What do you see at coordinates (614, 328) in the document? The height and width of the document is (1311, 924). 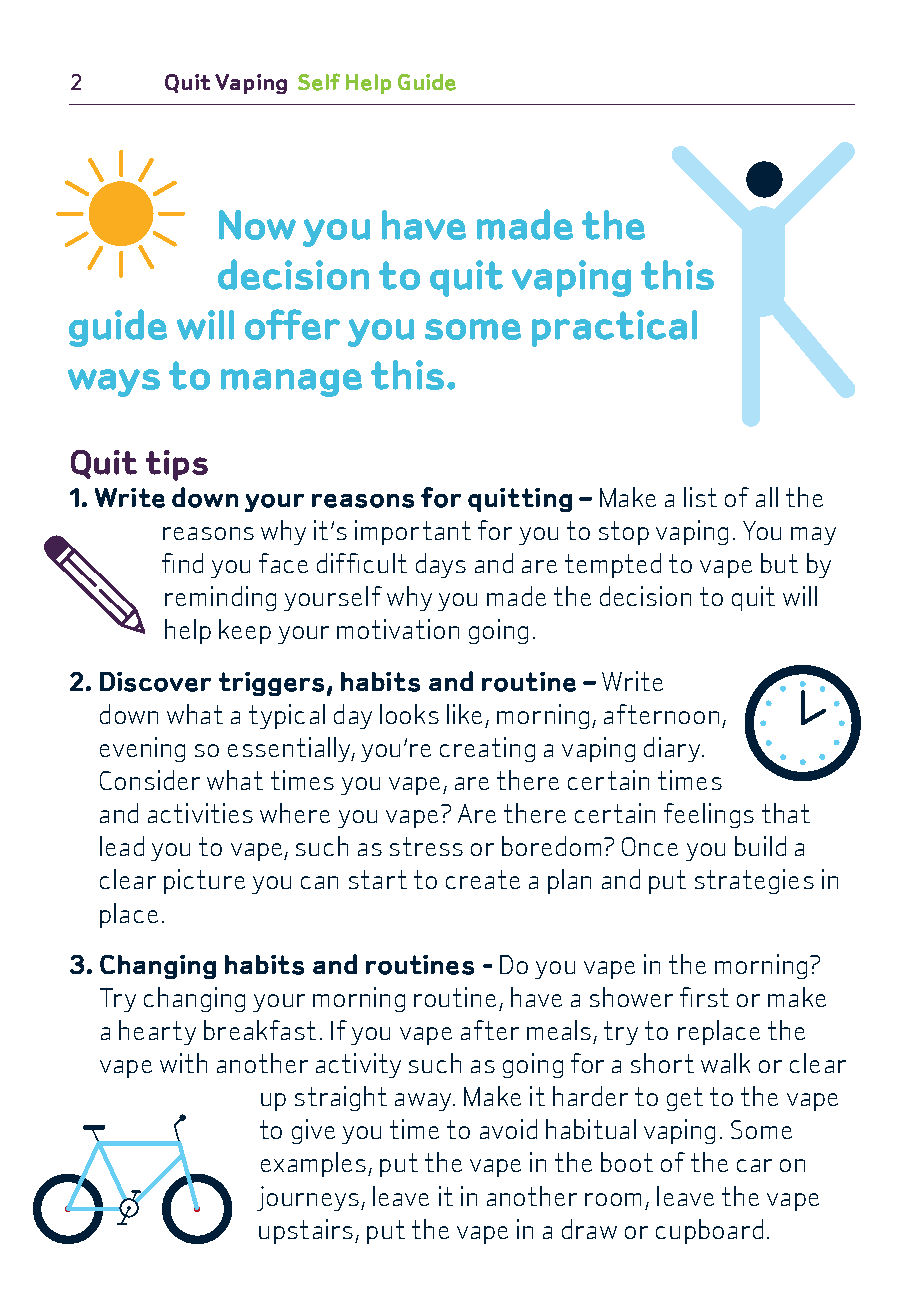 I see `practical` at bounding box center [614, 328].
